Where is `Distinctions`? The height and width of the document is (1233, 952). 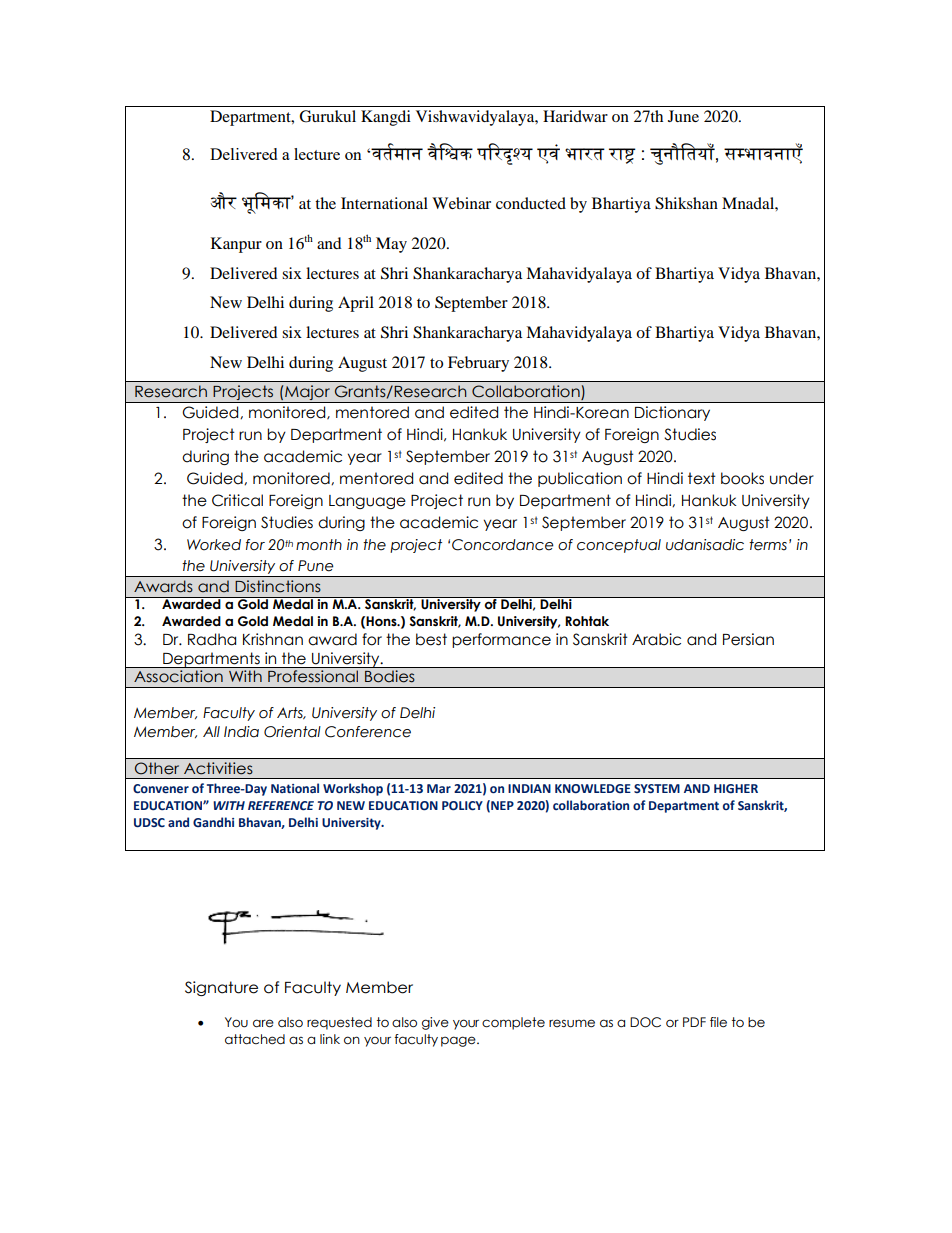
Distinctions is located at coordinates (278, 586).
